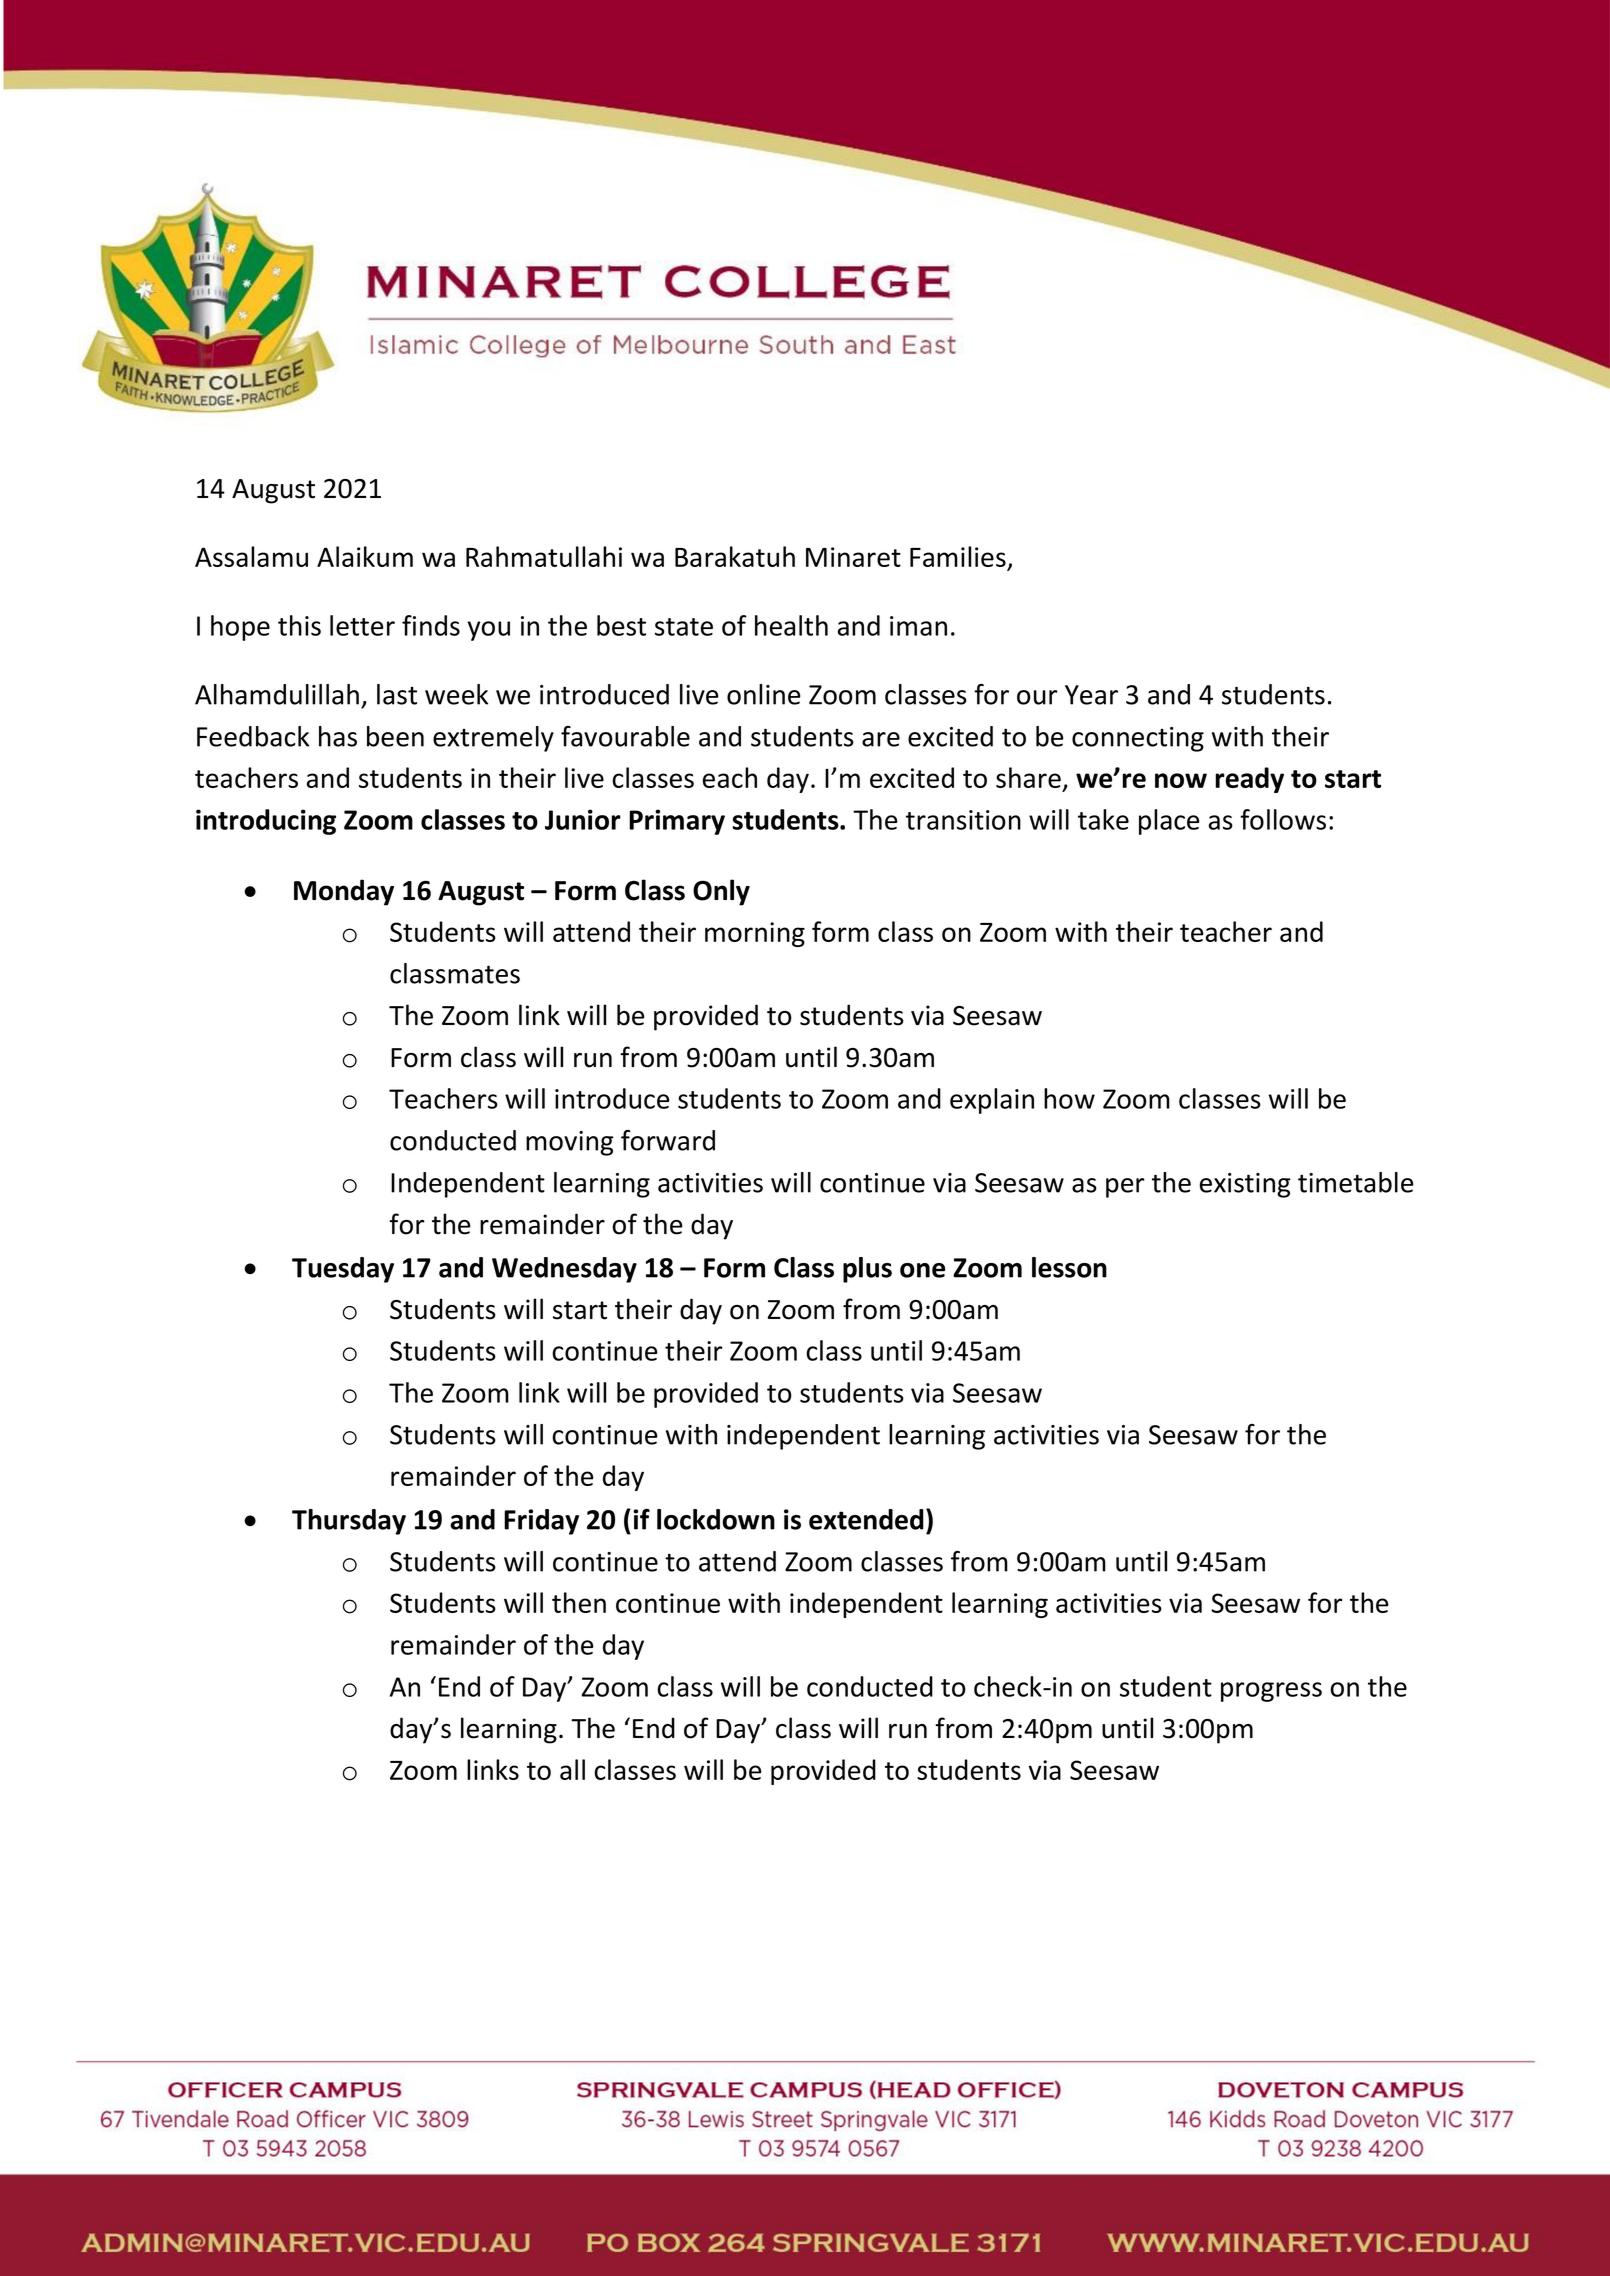 This document has width=1610, height=2276. What do you see at coordinates (791, 625) in the document?
I see `health` at bounding box center [791, 625].
